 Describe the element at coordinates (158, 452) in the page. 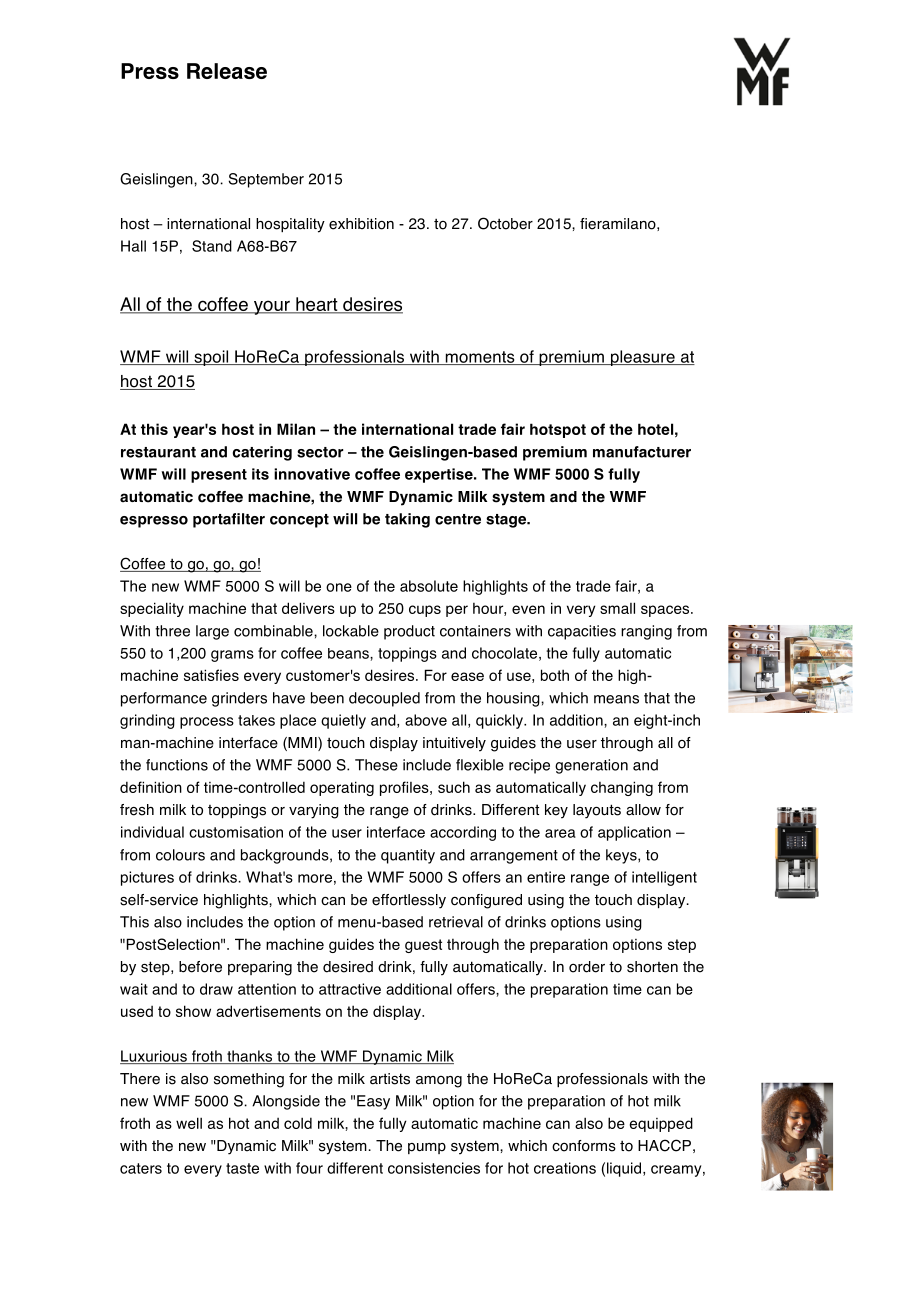

I see `restaurant` at that location.
